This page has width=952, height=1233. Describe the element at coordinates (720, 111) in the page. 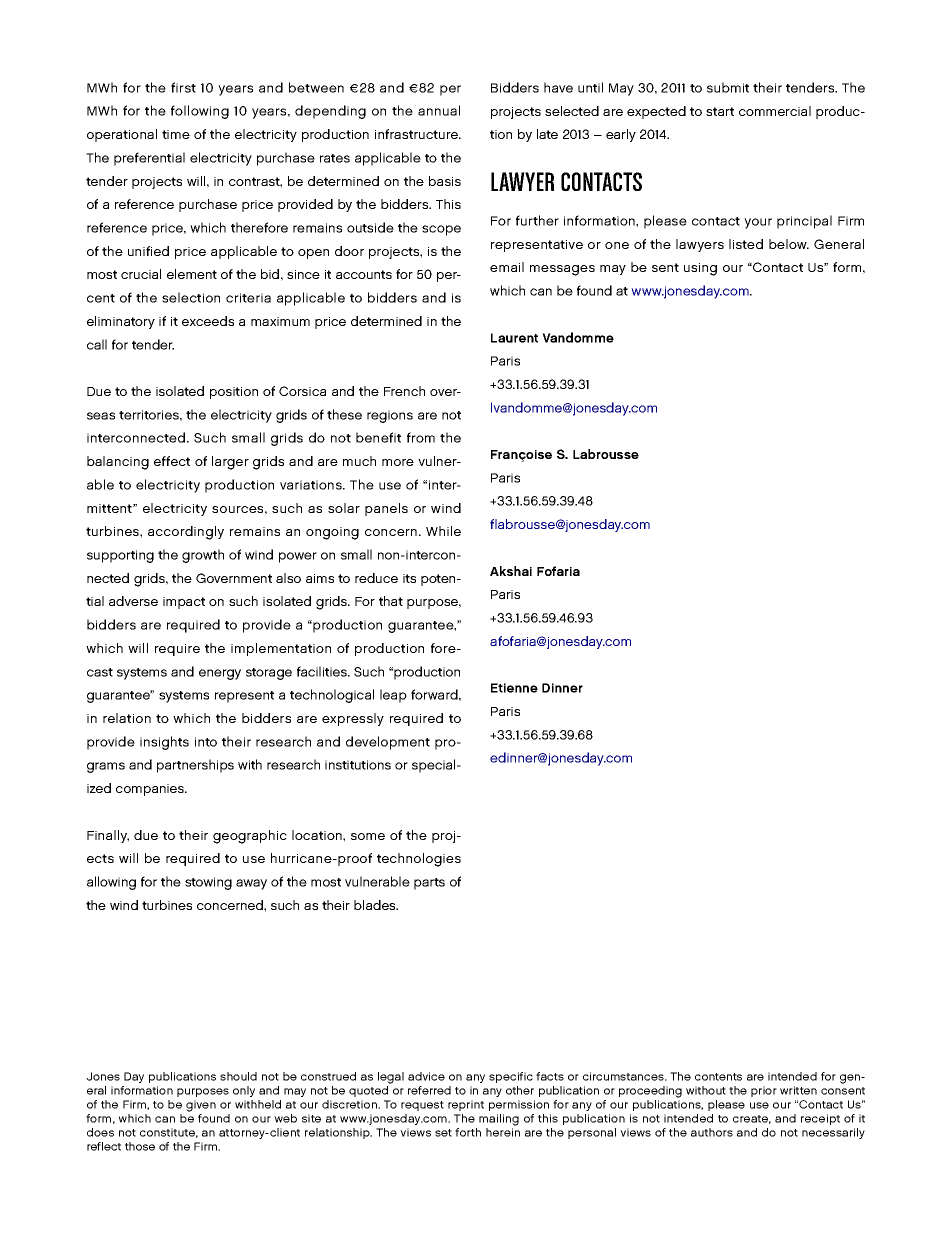

I see `start` at that location.
